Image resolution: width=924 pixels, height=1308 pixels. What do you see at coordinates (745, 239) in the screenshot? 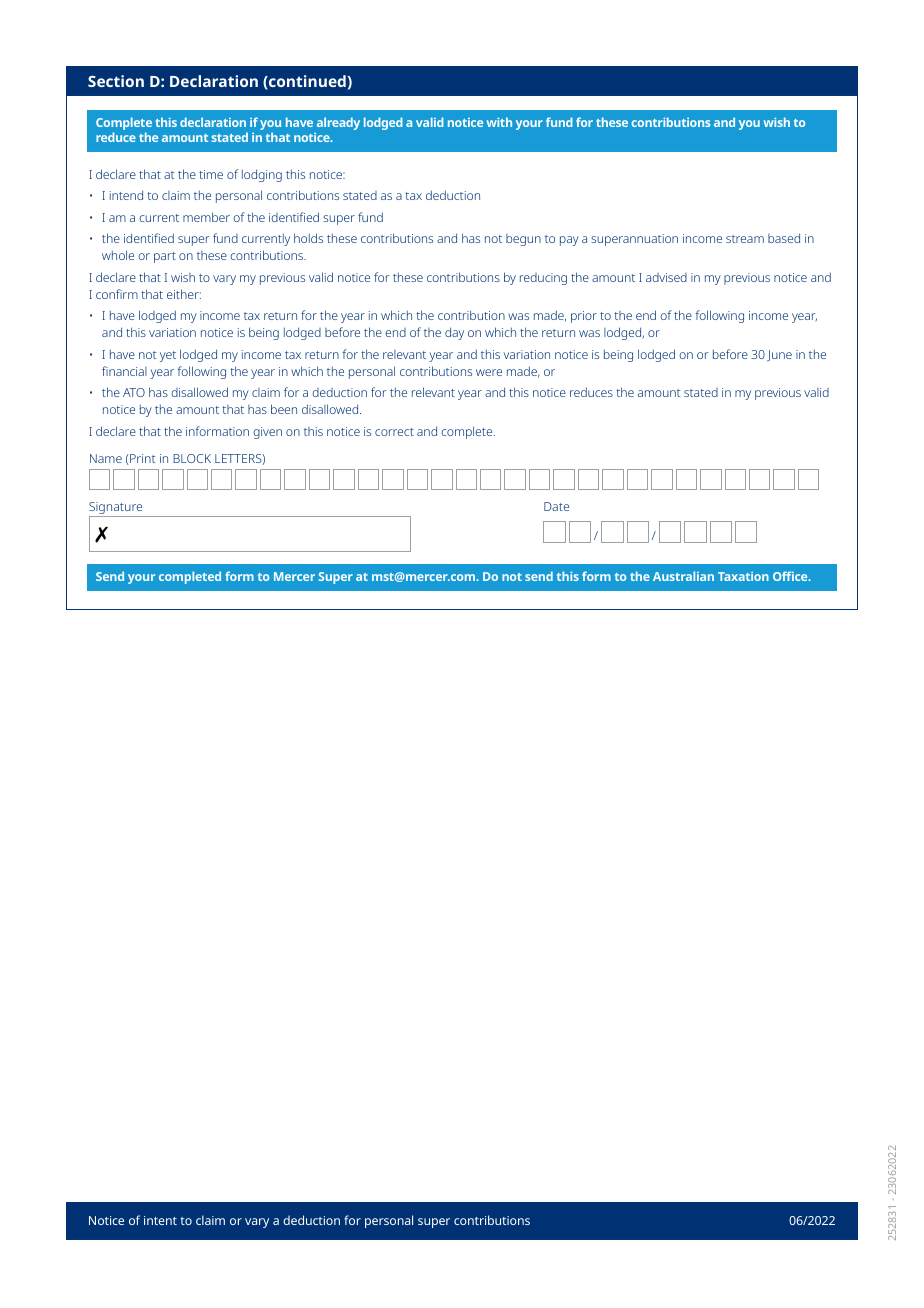
I see `stream` at bounding box center [745, 239].
